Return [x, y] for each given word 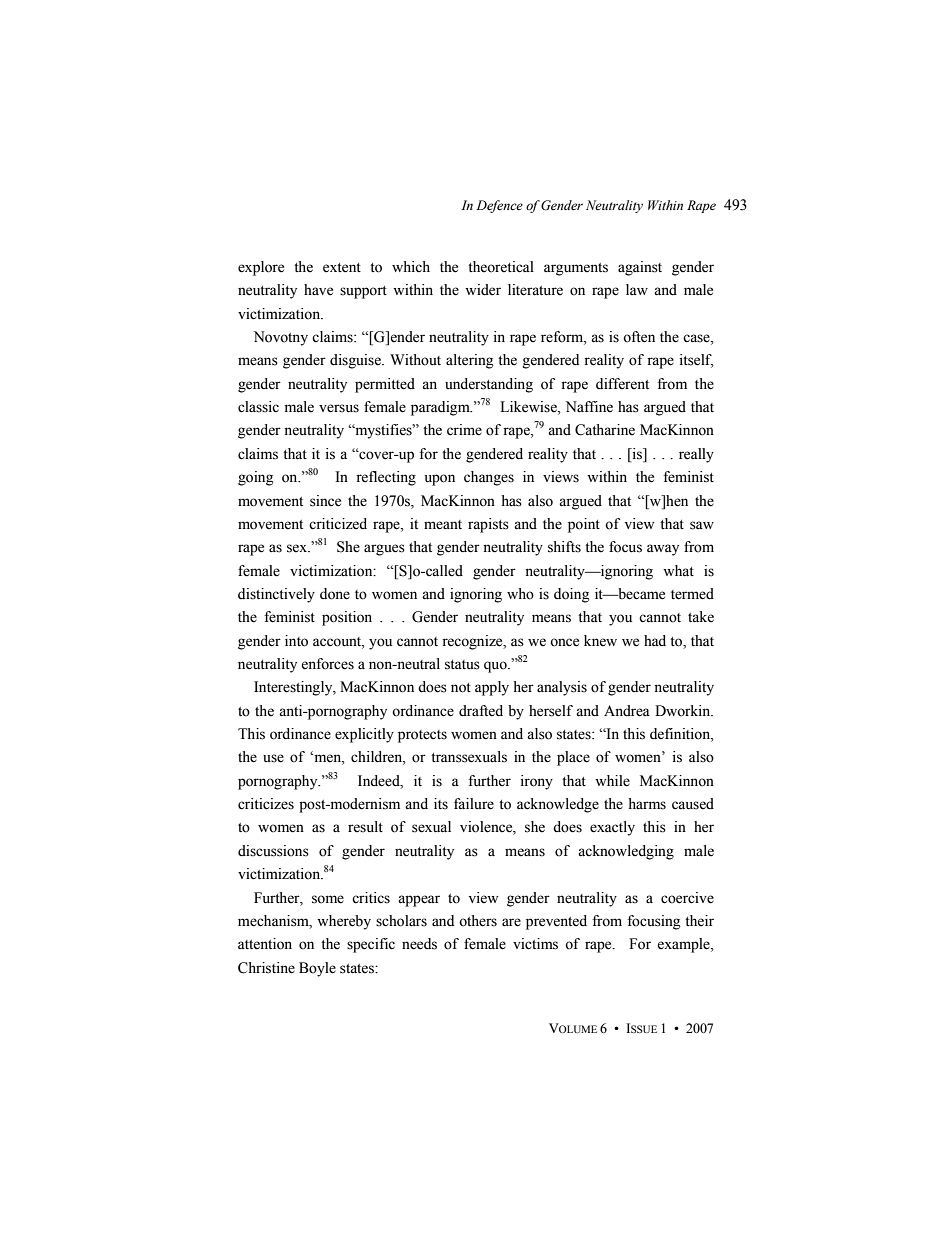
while [612, 781]
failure [474, 804]
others [478, 921]
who [520, 594]
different [622, 384]
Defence [499, 206]
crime [464, 430]
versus [339, 408]
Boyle [317, 969]
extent [342, 268]
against [640, 268]
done [335, 594]
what [678, 571]
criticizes [266, 804]
